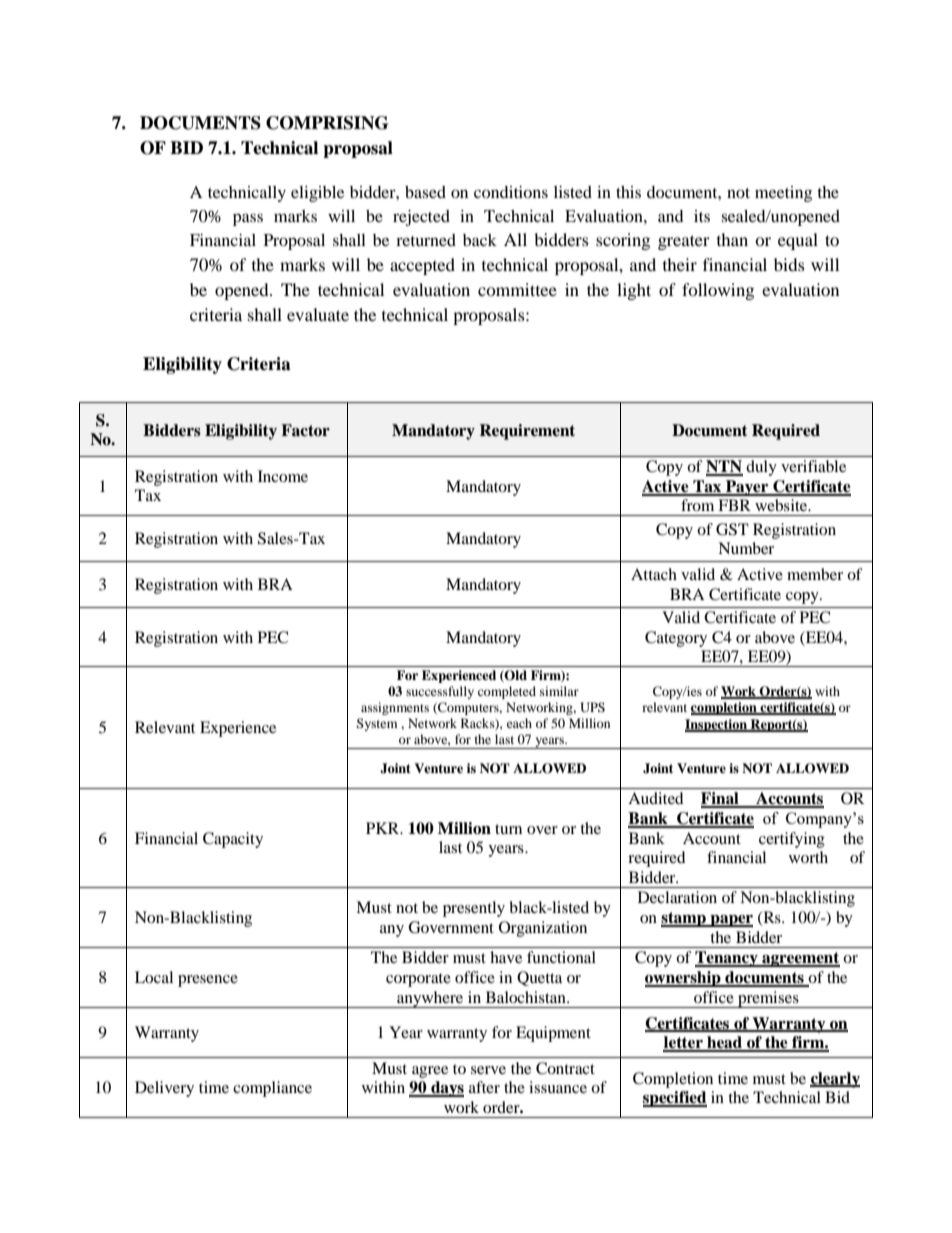 Image resolution: width=952 pixels, height=1233 pixels. Describe the element at coordinates (488, 1070) in the screenshot. I see `serve` at that location.
